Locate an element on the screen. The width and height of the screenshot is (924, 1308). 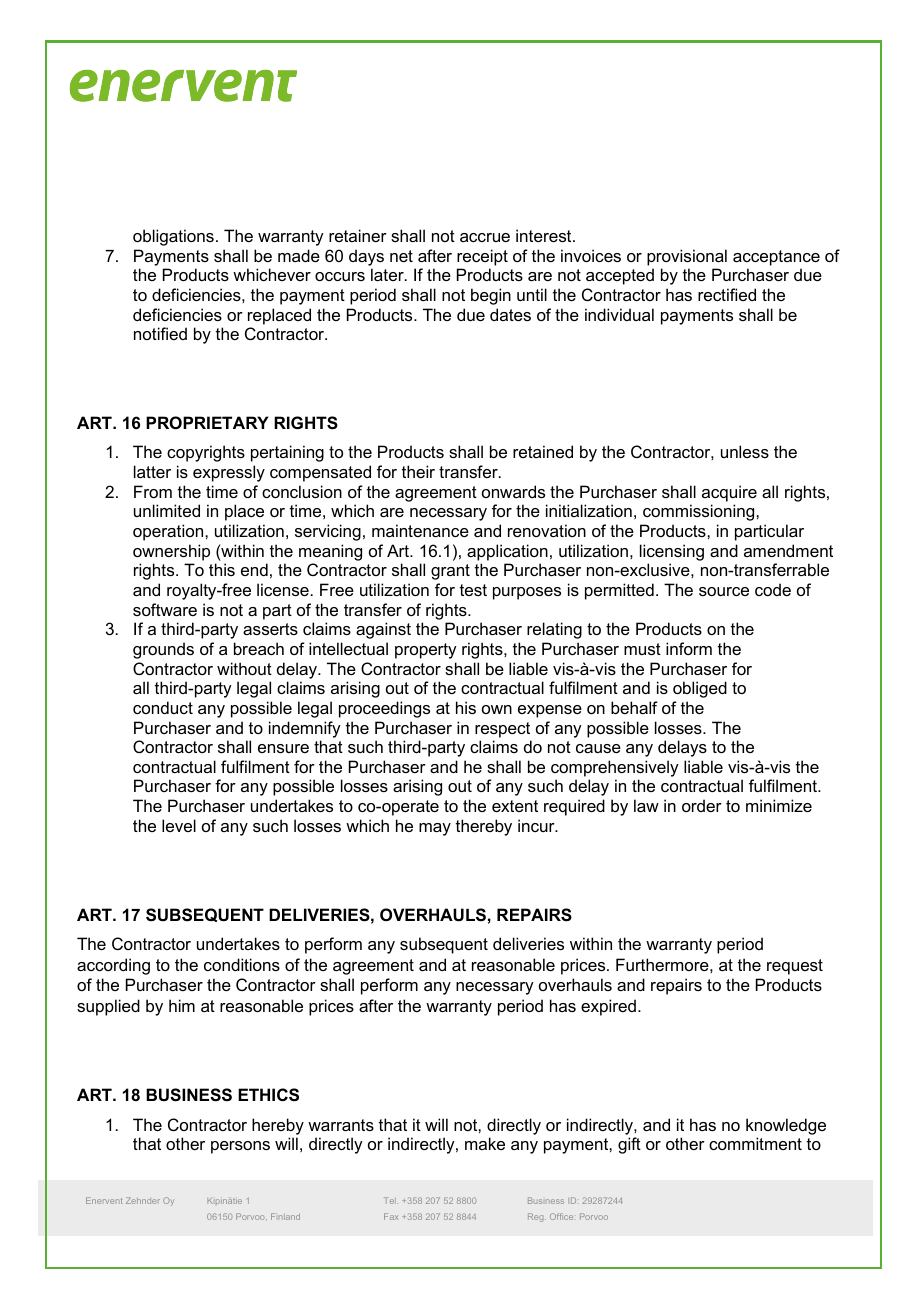
grounds is located at coordinates (163, 650).
